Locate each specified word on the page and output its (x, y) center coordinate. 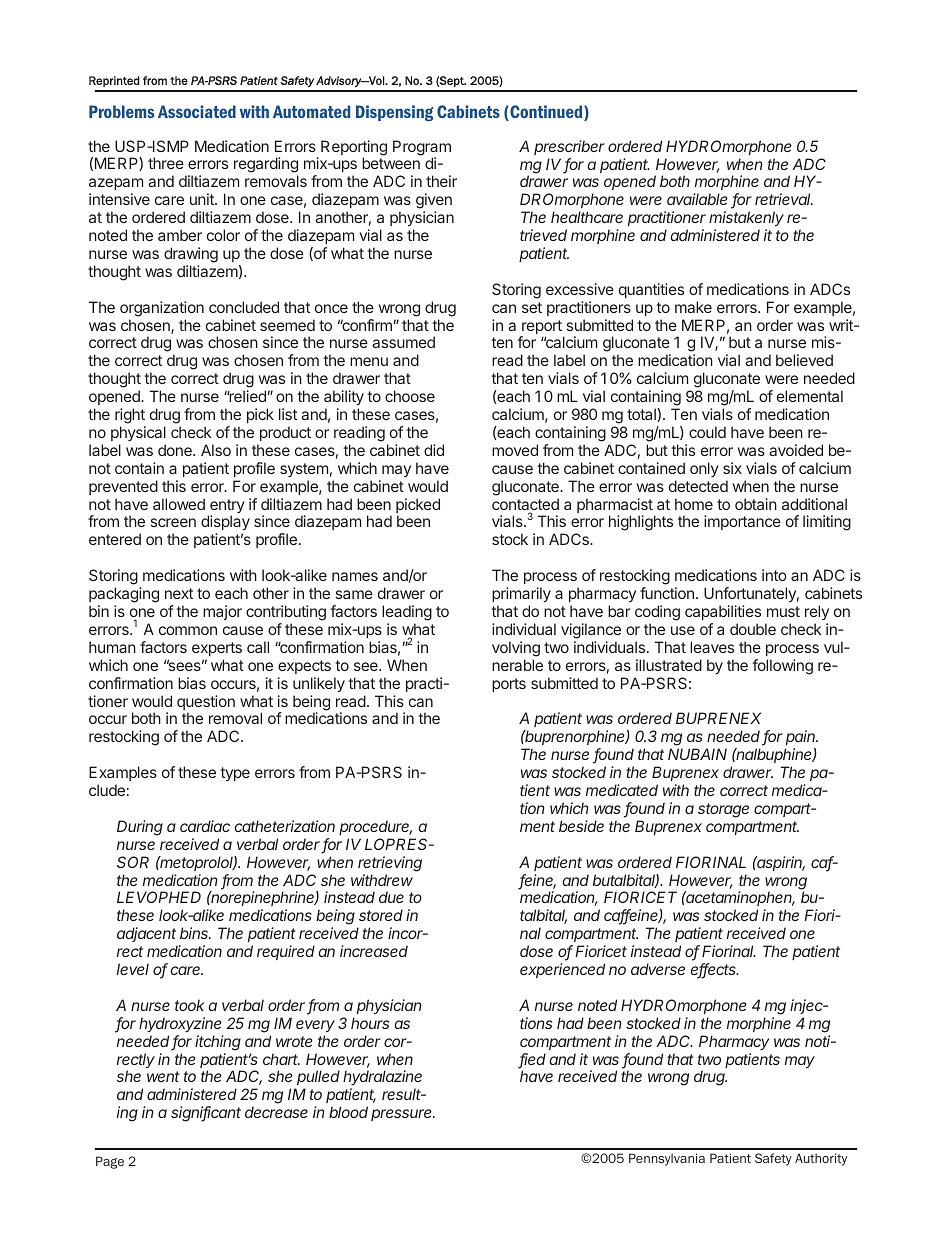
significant (206, 1114)
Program (422, 149)
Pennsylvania (667, 1159)
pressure (403, 1115)
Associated (197, 111)
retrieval (784, 199)
